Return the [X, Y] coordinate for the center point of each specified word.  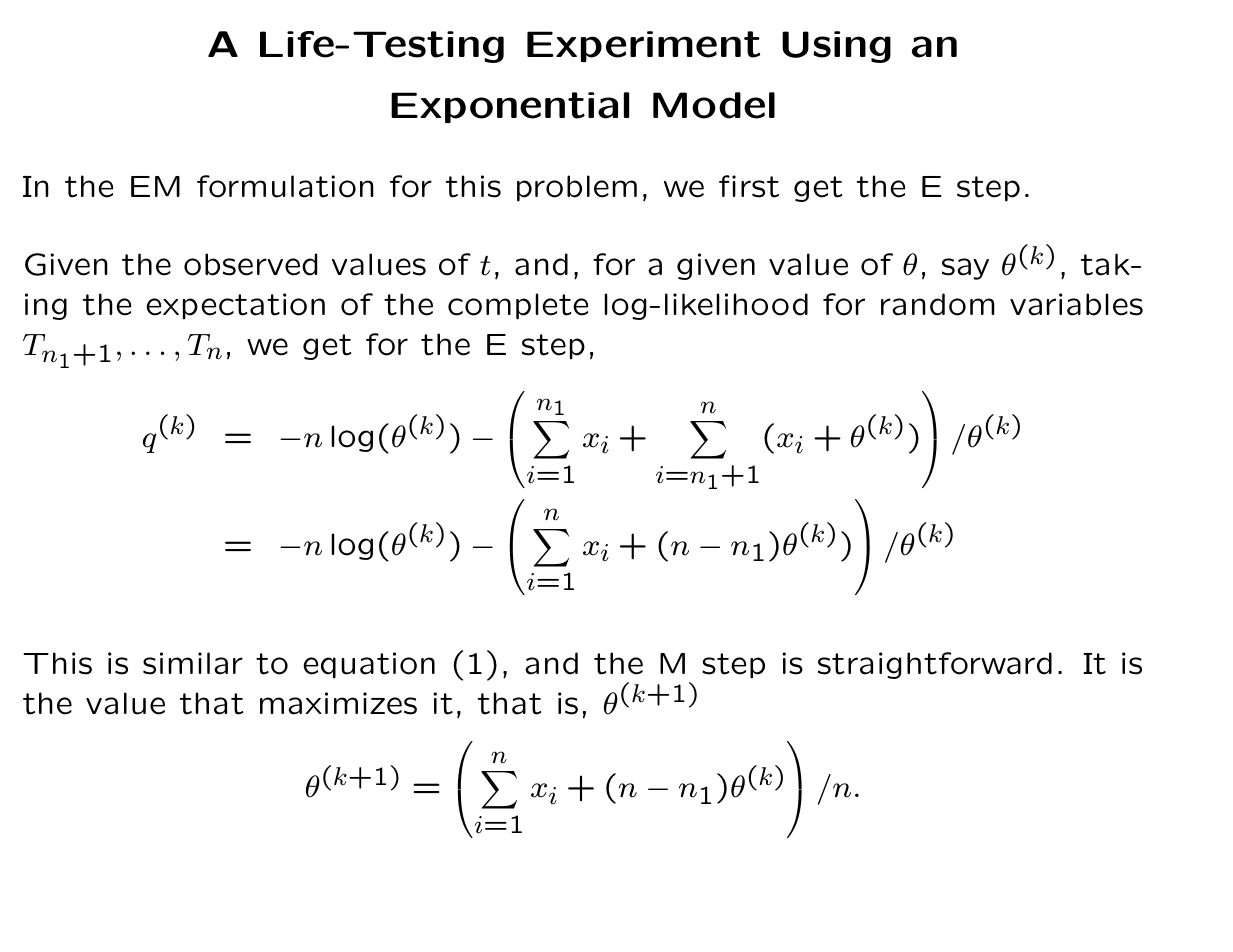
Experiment [643, 46]
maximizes [338, 703]
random [938, 304]
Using [836, 47]
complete [518, 306]
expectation [235, 306]
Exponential [510, 107]
